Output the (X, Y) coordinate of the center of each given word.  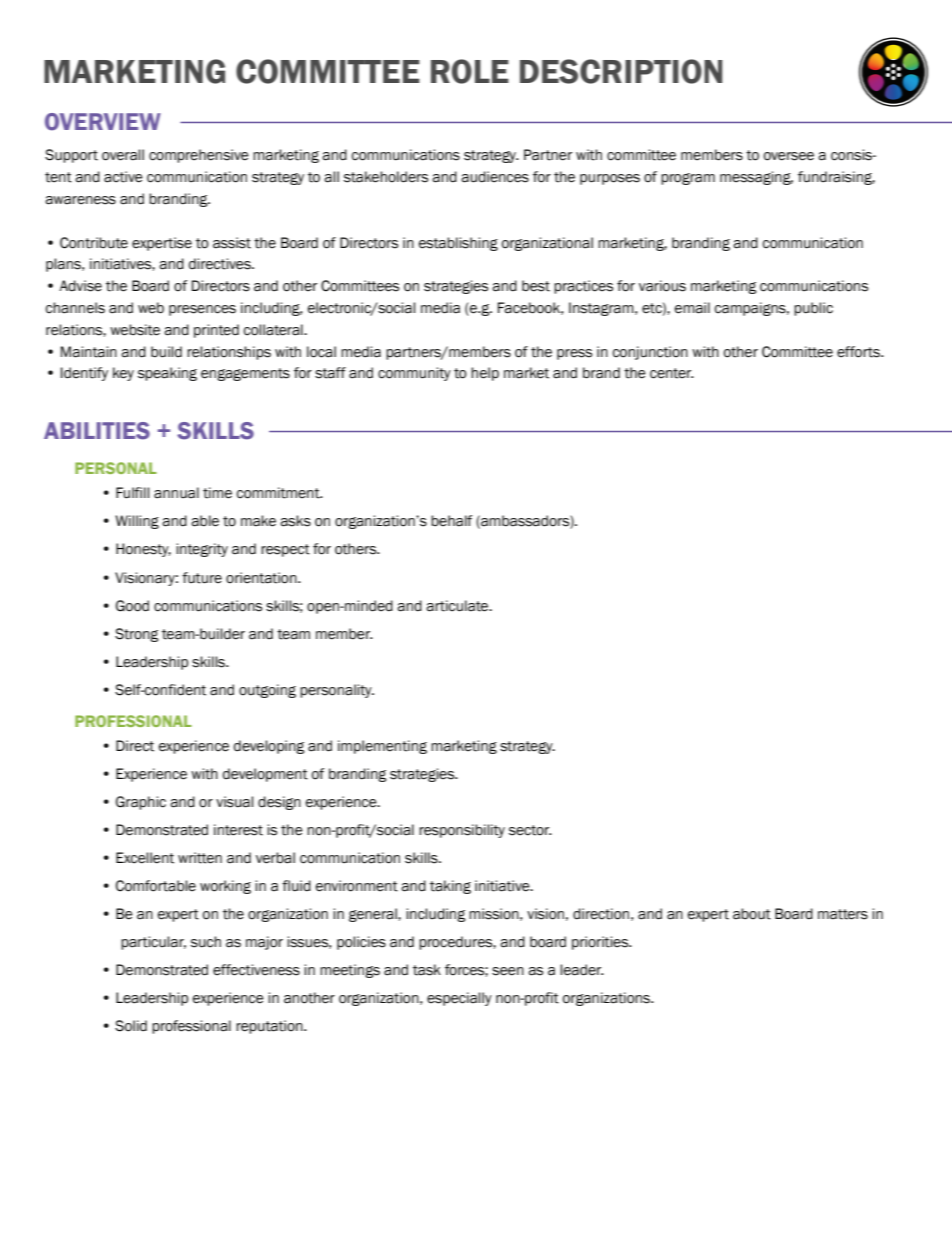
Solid (131, 1026)
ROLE (470, 71)
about (752, 914)
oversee (789, 156)
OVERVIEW (103, 122)
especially (459, 999)
